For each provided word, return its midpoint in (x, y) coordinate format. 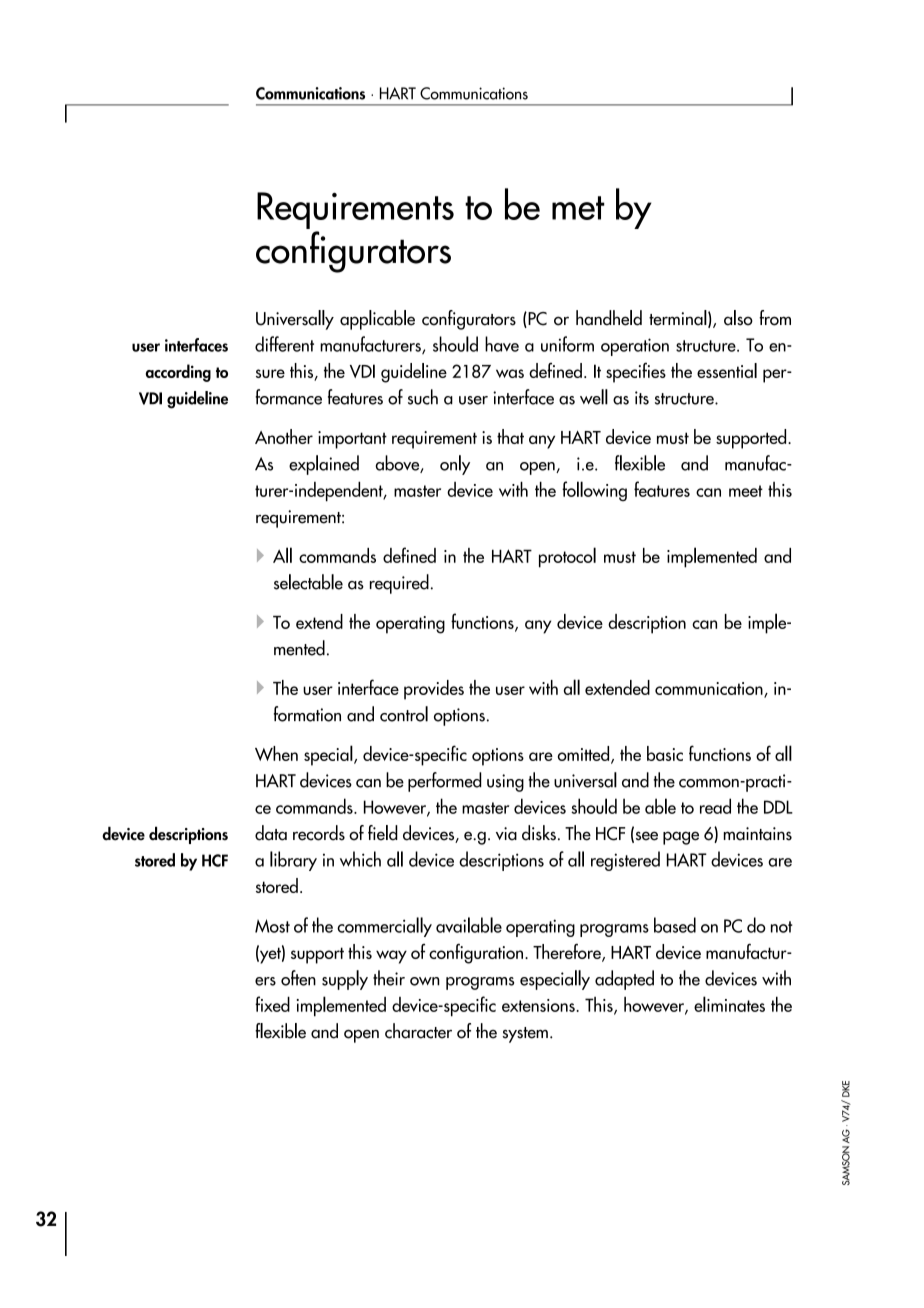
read (715, 806)
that (510, 436)
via (506, 834)
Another (284, 436)
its (642, 398)
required (399, 584)
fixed (272, 1004)
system (525, 1035)
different (284, 344)
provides (434, 690)
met (578, 208)
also (738, 318)
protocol (567, 557)
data (271, 833)
